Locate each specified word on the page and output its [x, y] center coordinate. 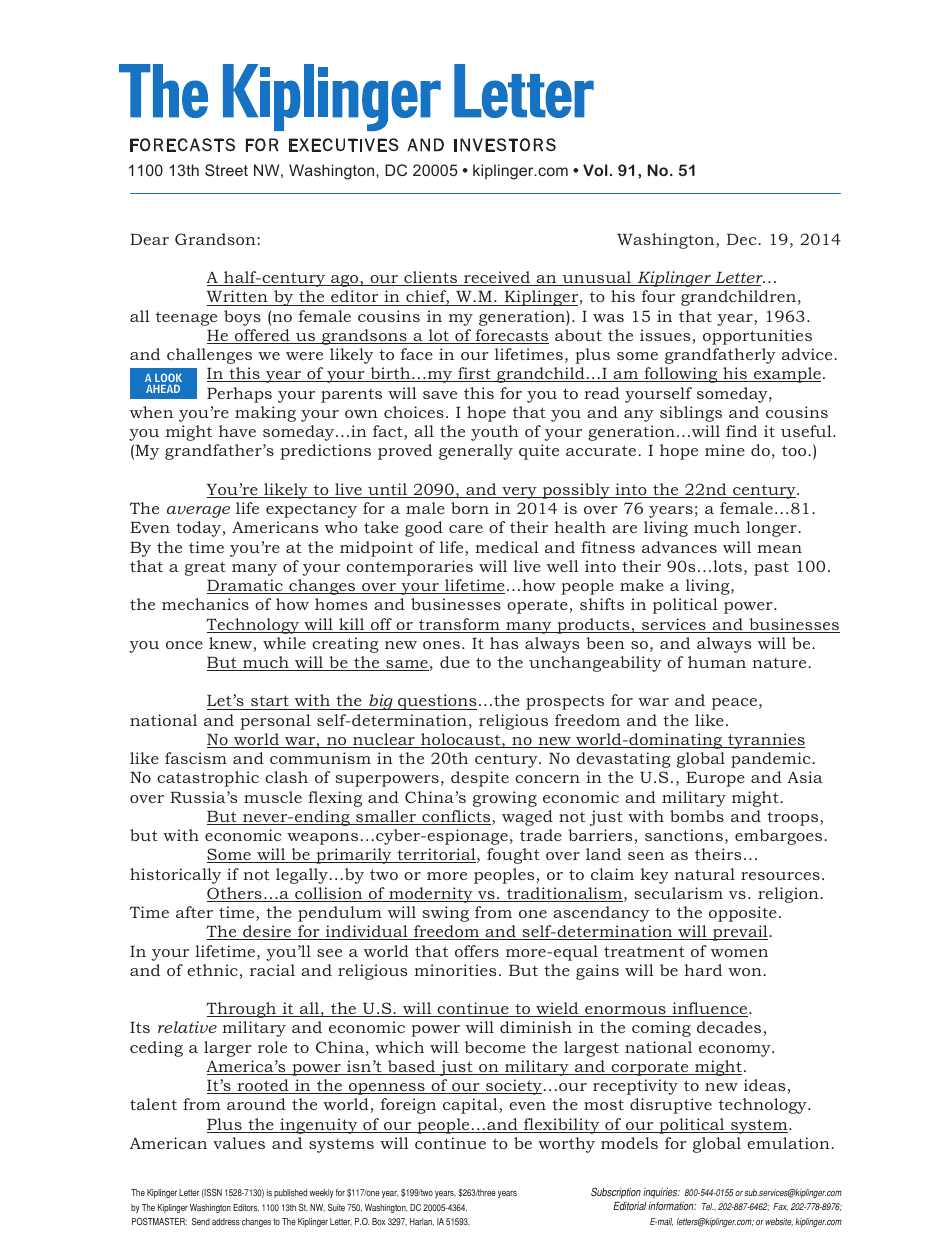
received [497, 278]
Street [226, 170]
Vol [595, 170]
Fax [780, 1207]
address [226, 1221]
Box [378, 1221]
